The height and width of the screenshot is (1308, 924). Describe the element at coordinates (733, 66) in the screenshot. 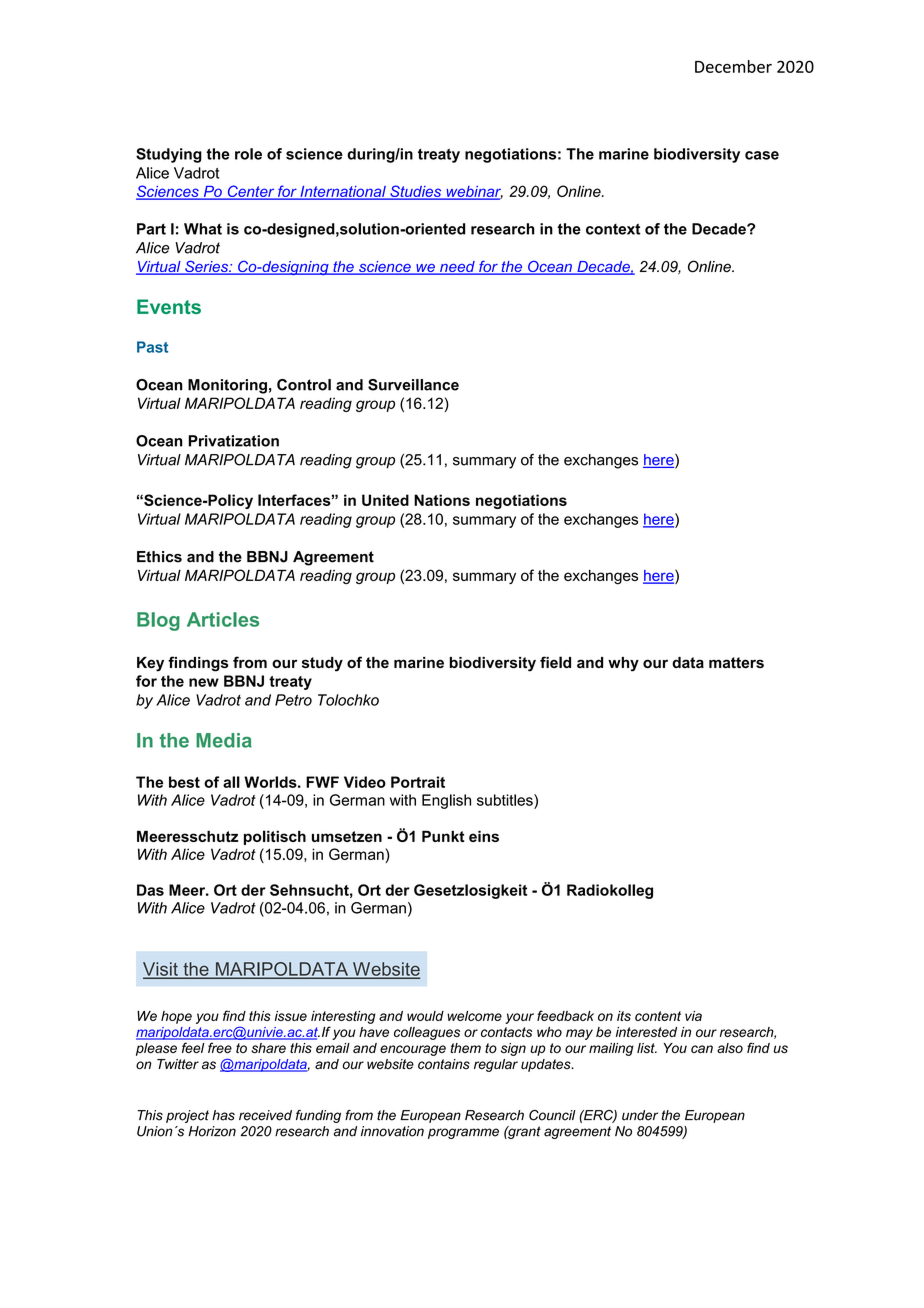

I see `December` at that location.
